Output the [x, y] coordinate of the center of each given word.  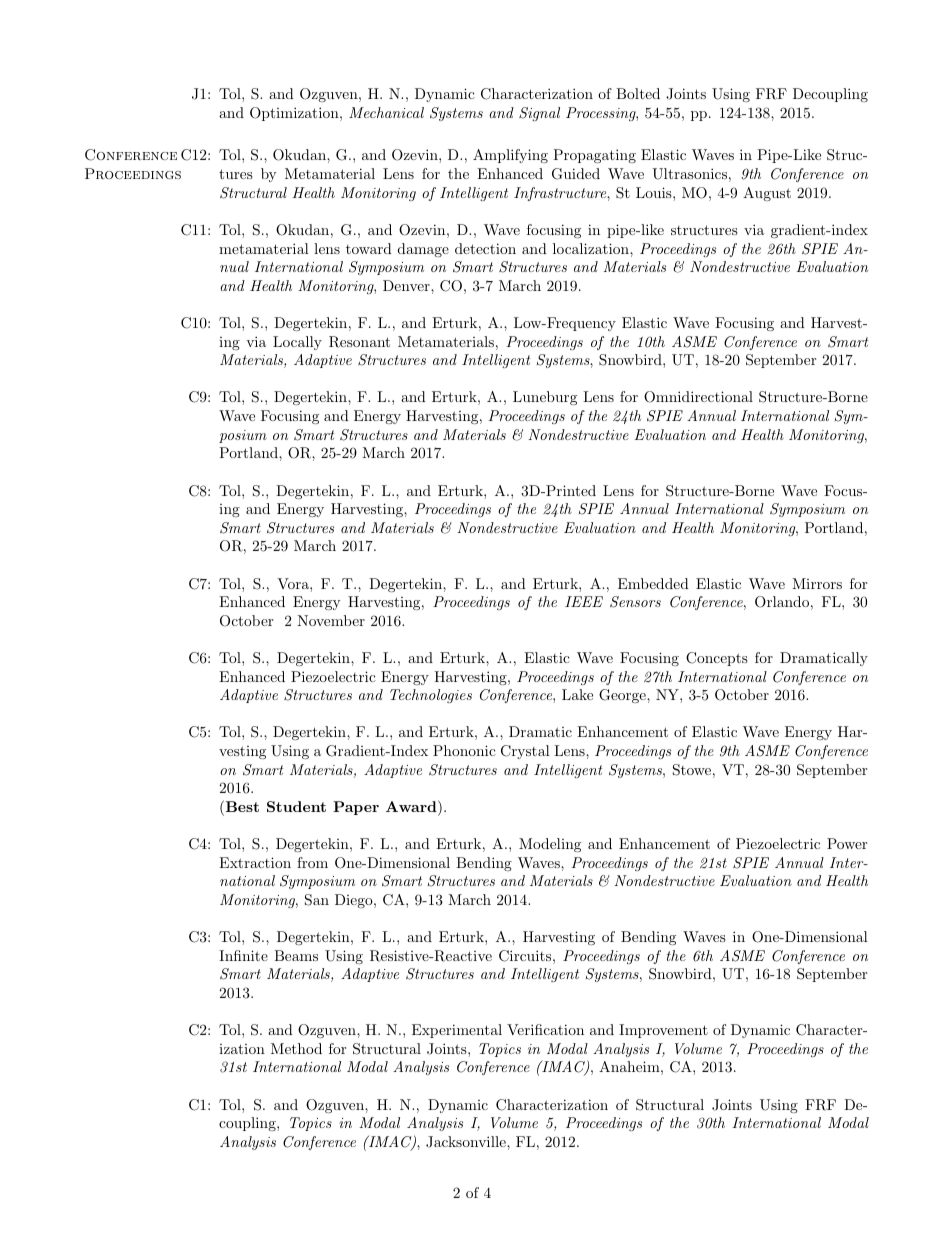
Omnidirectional [698, 397]
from [312, 862]
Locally [297, 343]
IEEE [584, 601]
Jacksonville [467, 1142]
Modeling [550, 845]
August [767, 194]
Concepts [717, 659]
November [331, 620]
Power [847, 843]
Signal [539, 114]
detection [485, 248]
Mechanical [386, 112]
